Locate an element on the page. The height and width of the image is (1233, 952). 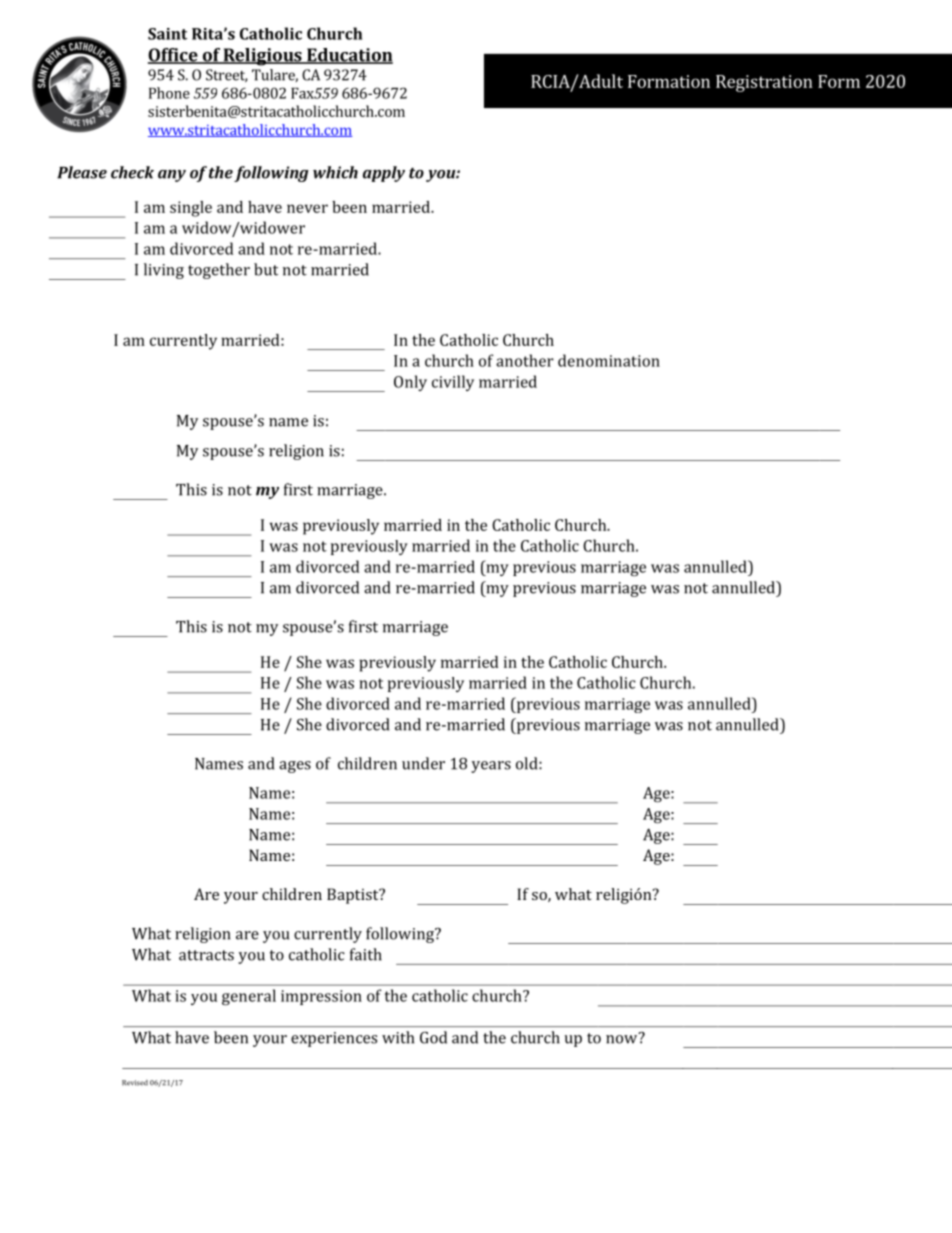
ages is located at coordinates (295, 767).
